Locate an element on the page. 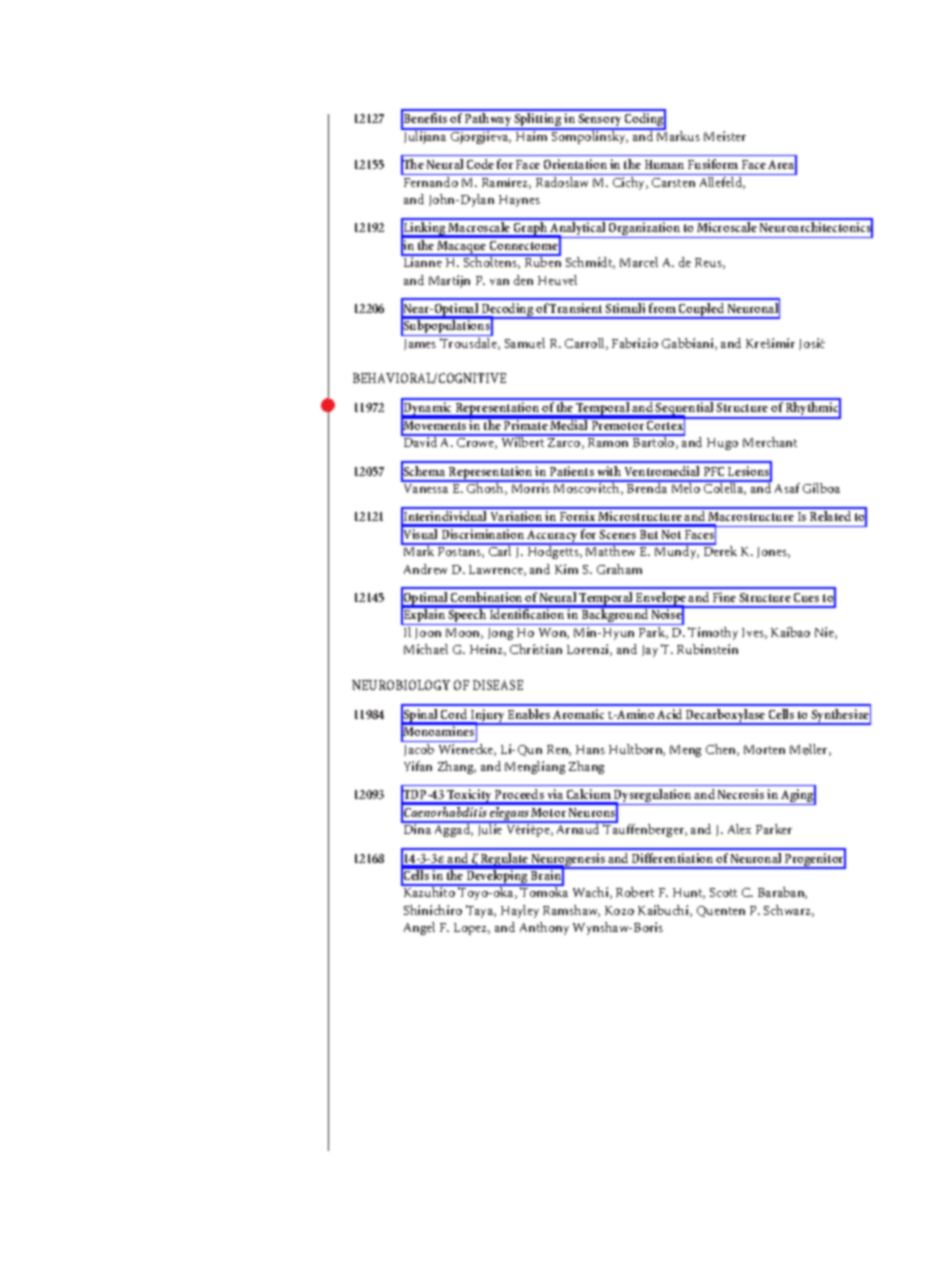  Human is located at coordinates (664, 164).
